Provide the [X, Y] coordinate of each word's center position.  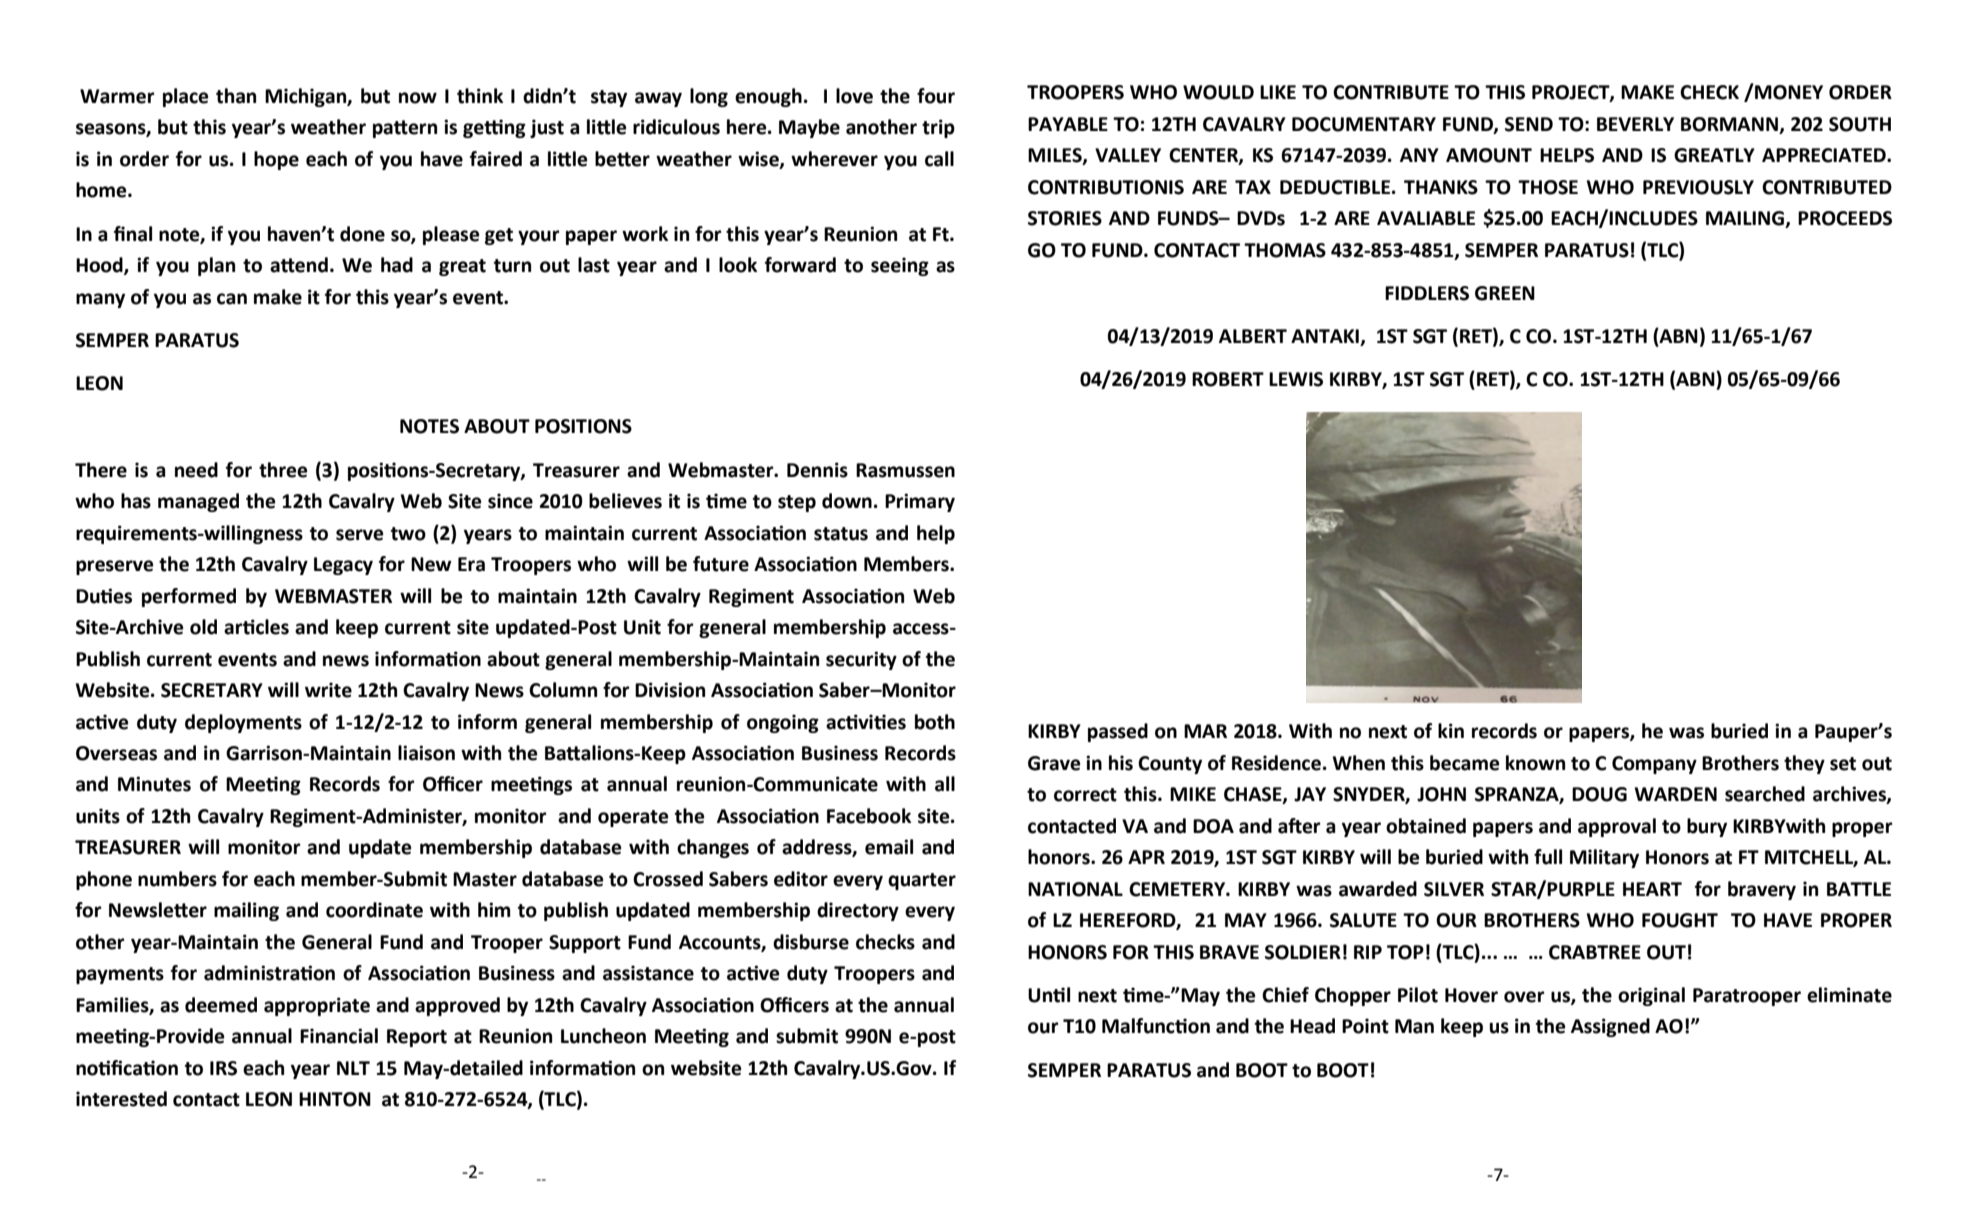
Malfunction [1156, 1026]
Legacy [343, 566]
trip [938, 128]
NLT [353, 1068]
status [841, 534]
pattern [405, 129]
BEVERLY [1635, 124]
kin [1451, 730]
